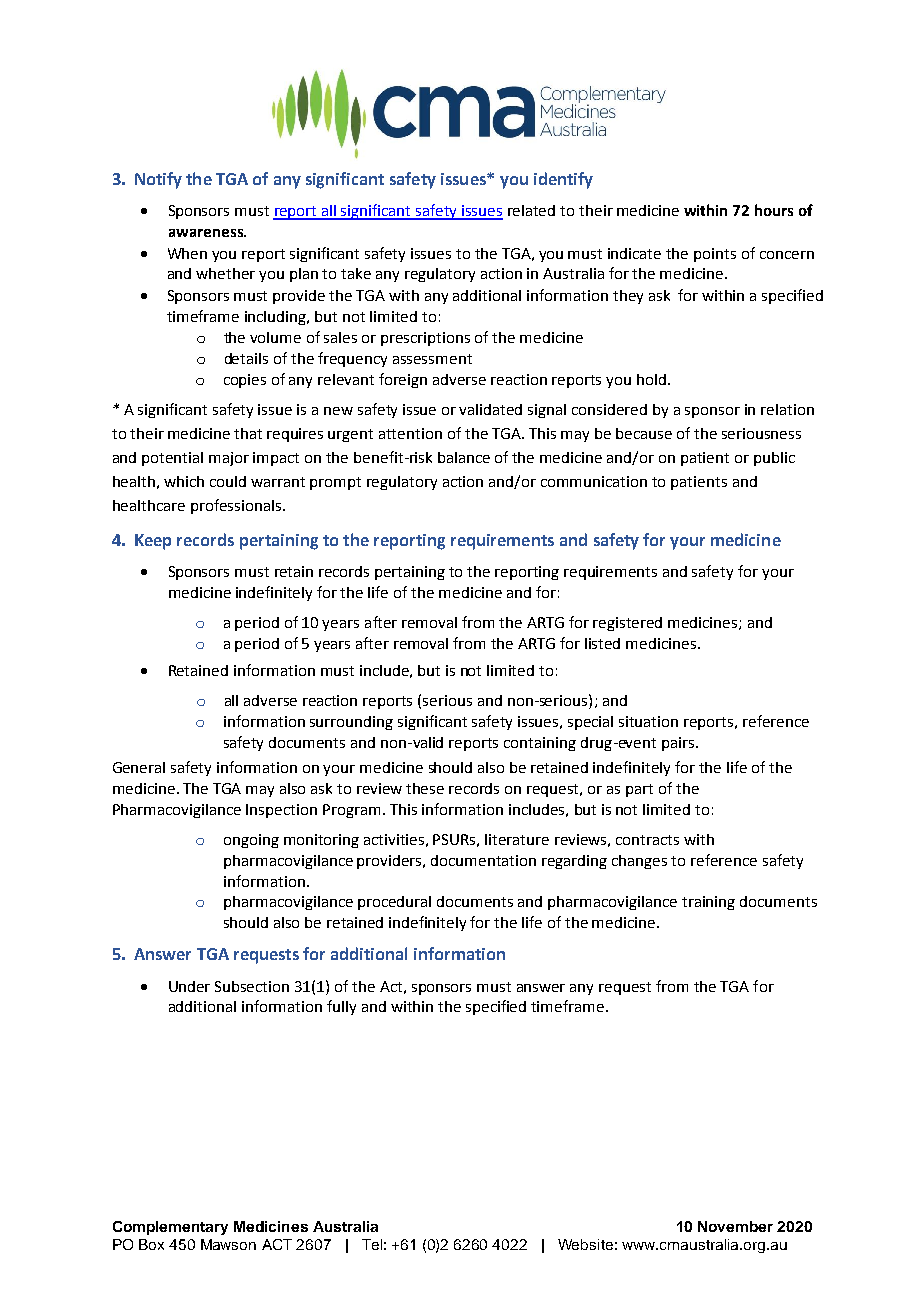  What do you see at coordinates (464, 457) in the screenshot?
I see `balance` at bounding box center [464, 457].
